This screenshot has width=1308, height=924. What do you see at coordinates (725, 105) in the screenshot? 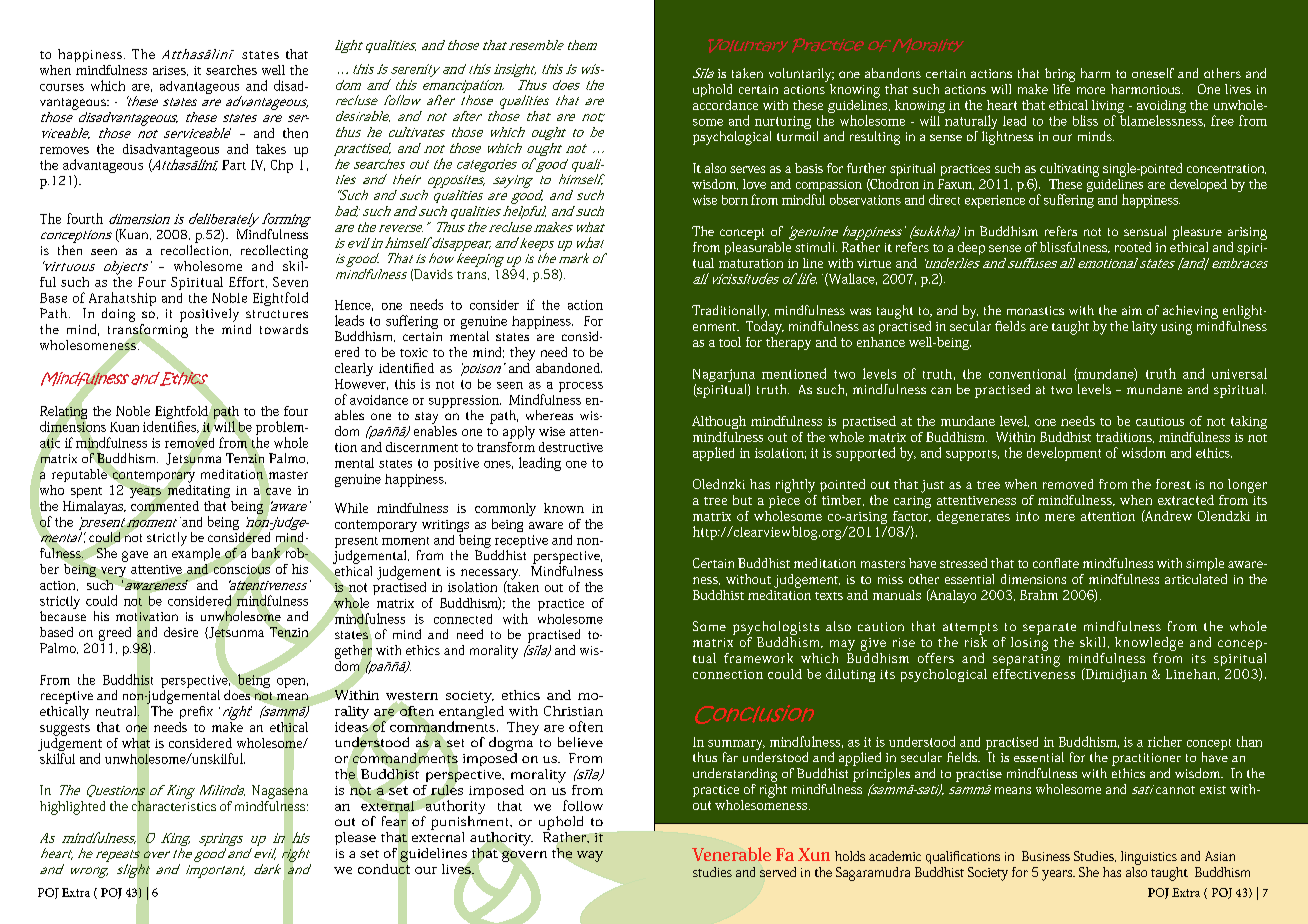
I see `accordance` at bounding box center [725, 105].
